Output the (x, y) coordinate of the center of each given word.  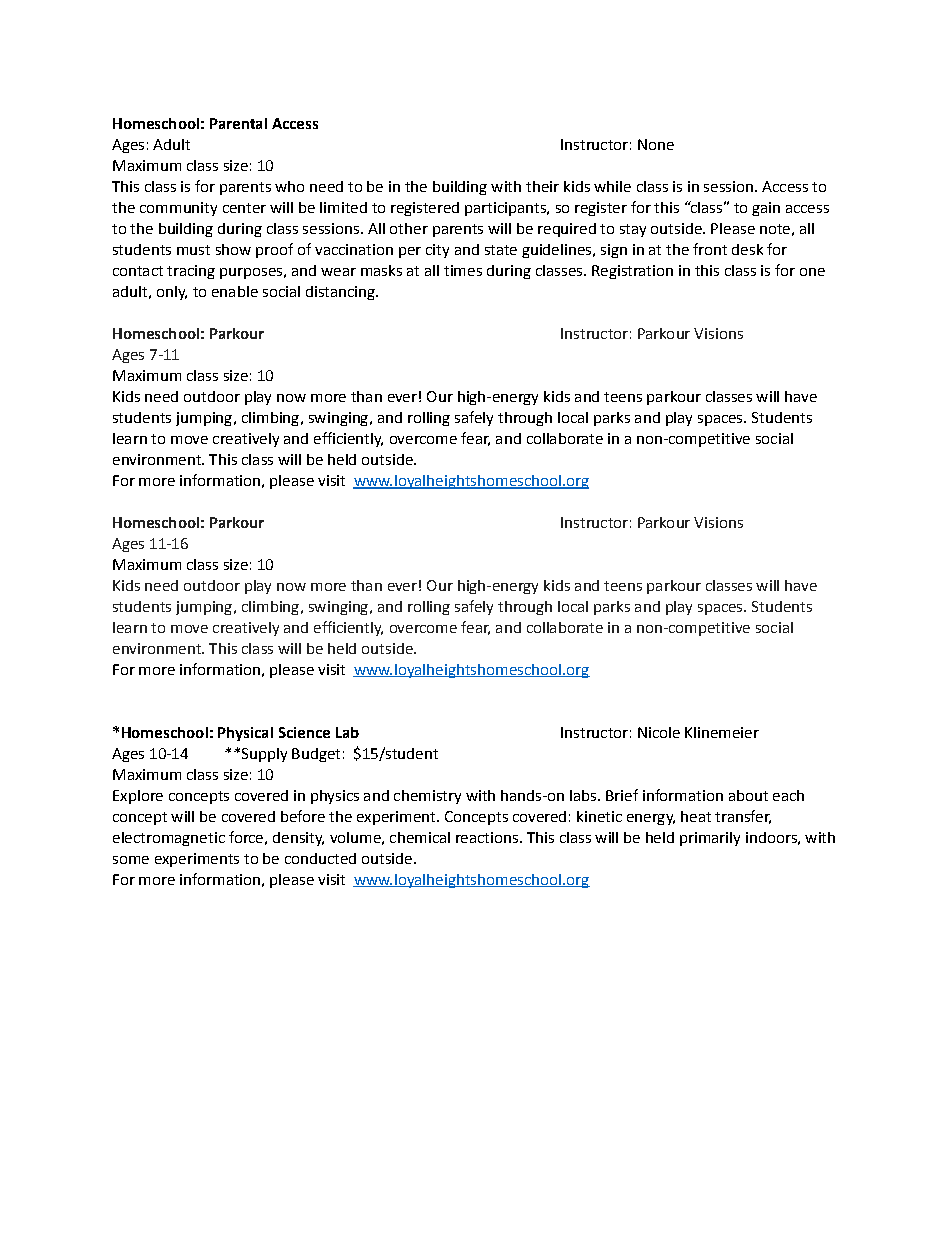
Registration (632, 272)
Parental (238, 123)
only (172, 293)
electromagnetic (169, 839)
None (656, 144)
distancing (341, 293)
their (542, 186)
